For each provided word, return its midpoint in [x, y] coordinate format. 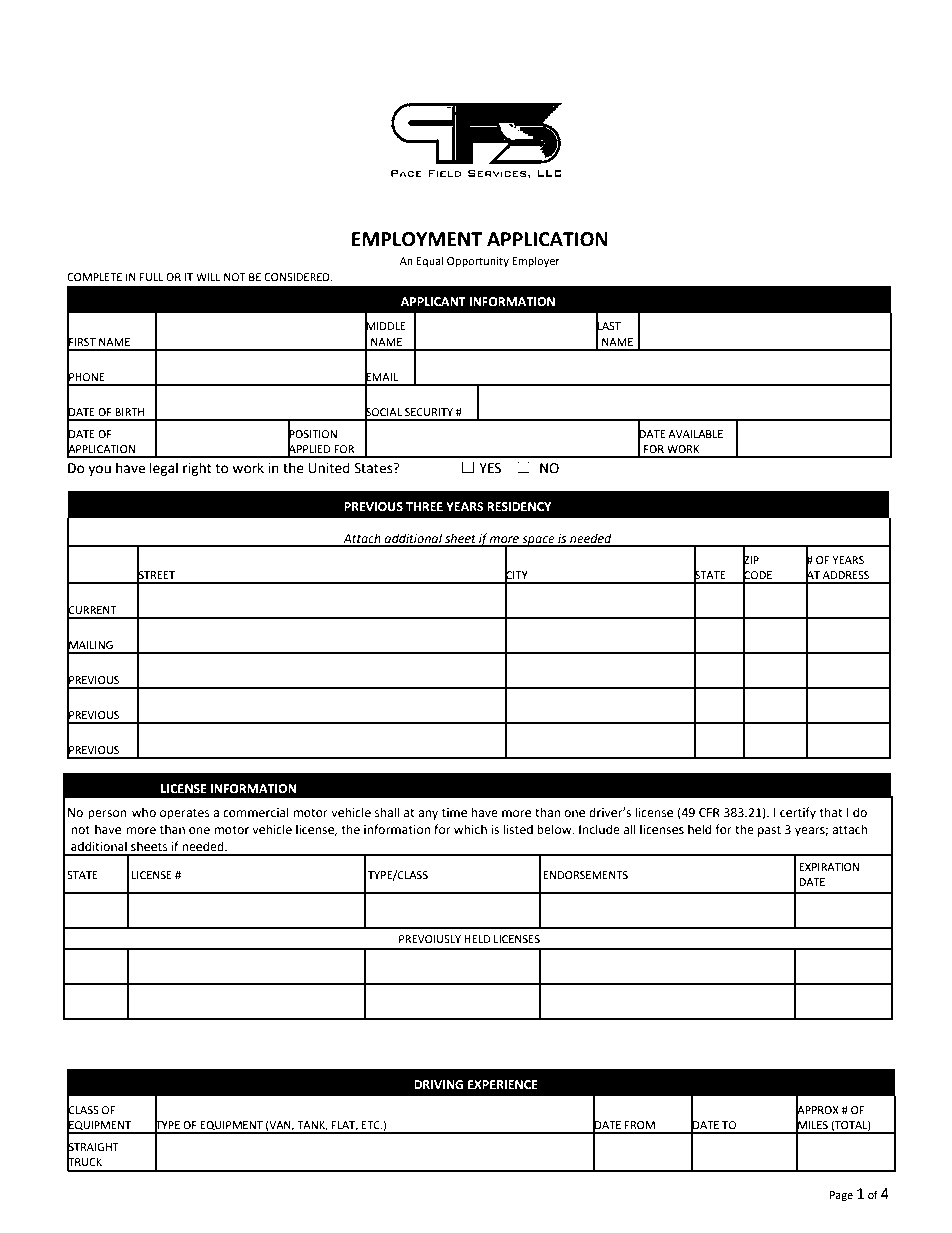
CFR [709, 813]
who [144, 812]
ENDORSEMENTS [586, 875]
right [197, 469]
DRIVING [438, 1085]
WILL [208, 277]
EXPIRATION [829, 867]
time [454, 813]
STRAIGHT [93, 1147]
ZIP [751, 559]
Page [841, 1196]
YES [490, 468]
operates [185, 814]
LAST [608, 326]
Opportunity [478, 262]
